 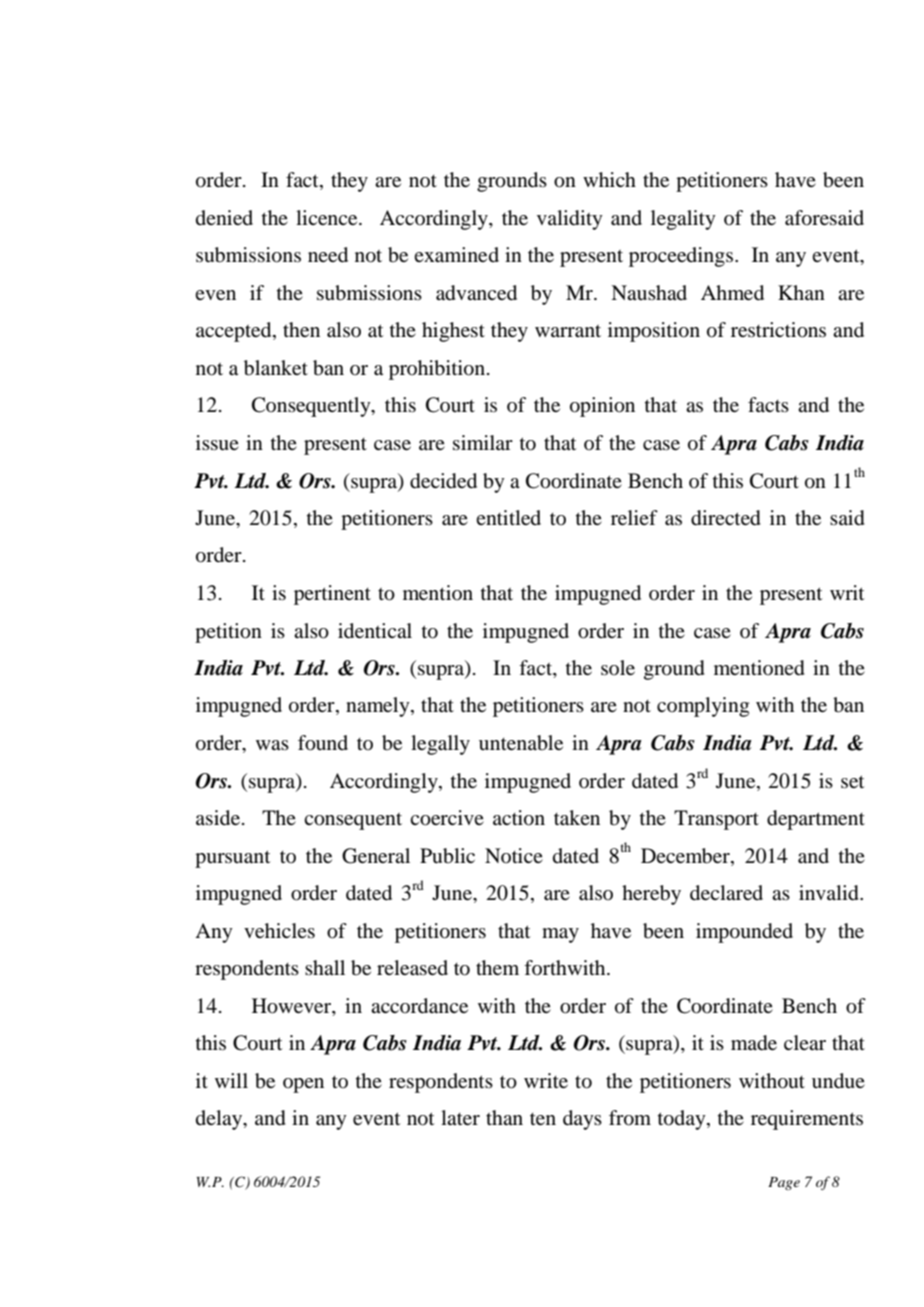 I want to click on blanket, so click(x=276, y=368).
